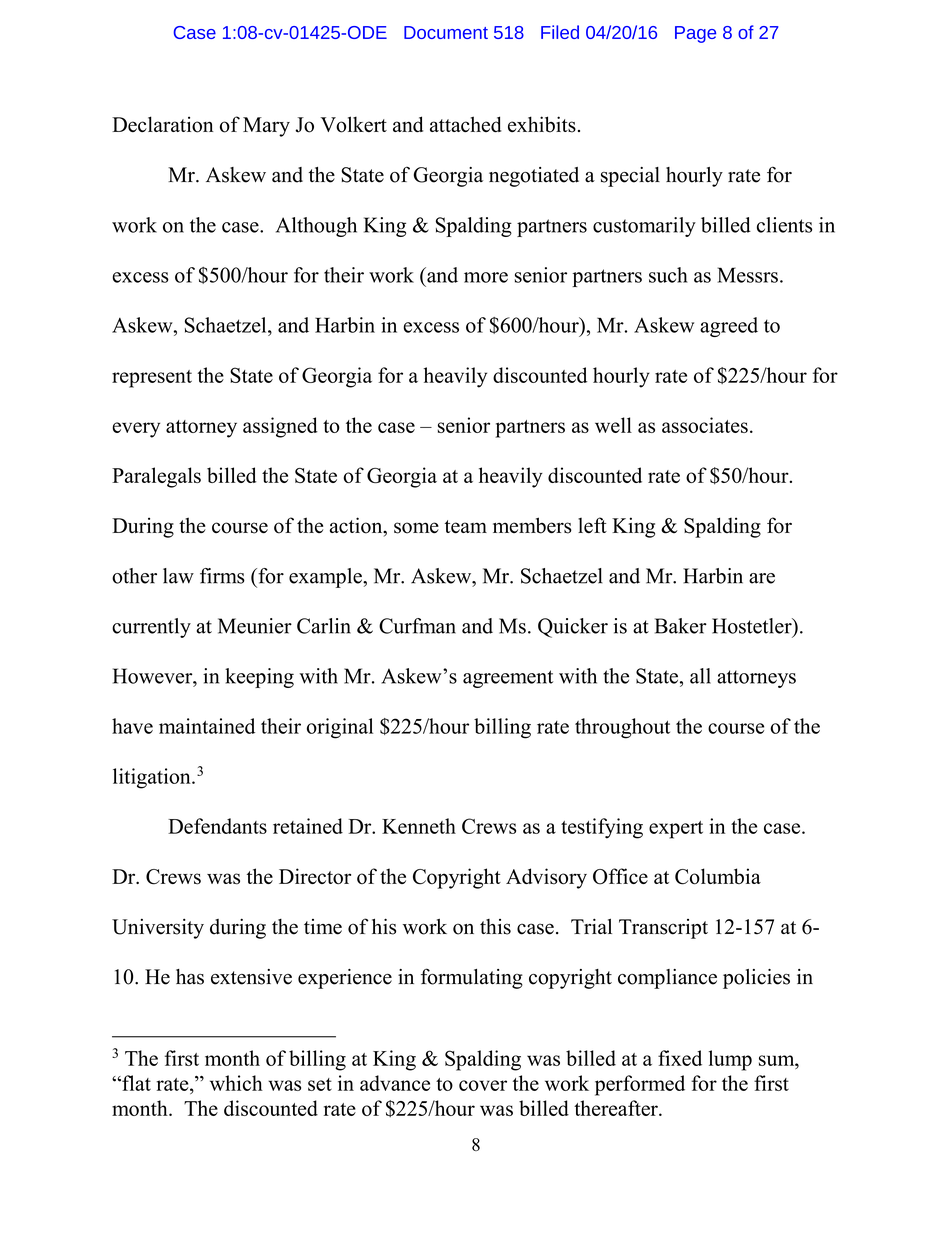 The image size is (952, 1233). What do you see at coordinates (695, 34) in the image?
I see `Page` at bounding box center [695, 34].
